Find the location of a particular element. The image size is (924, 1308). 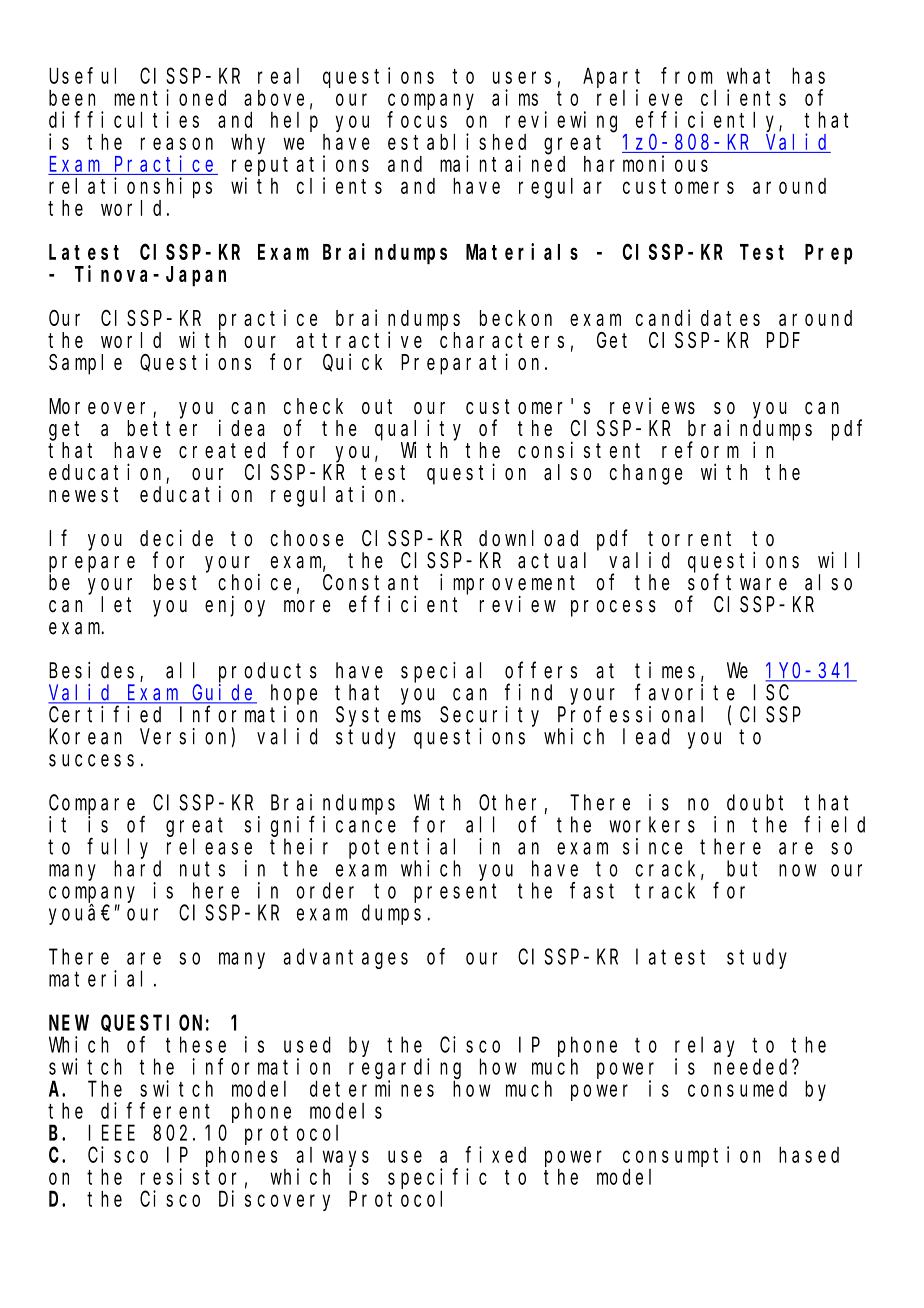

Sample is located at coordinates (85, 364).
